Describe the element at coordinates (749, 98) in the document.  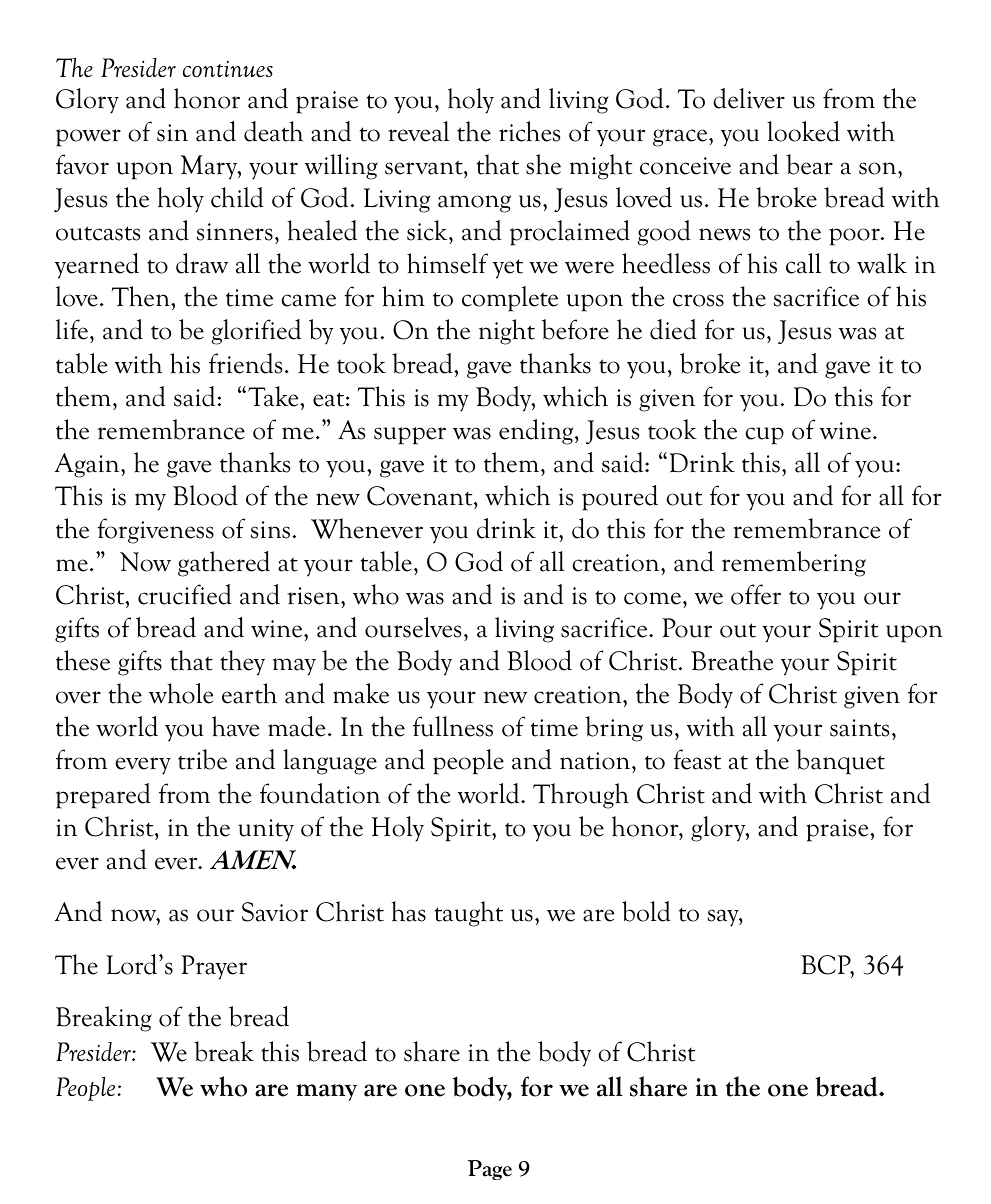
I see `deliver` at that location.
